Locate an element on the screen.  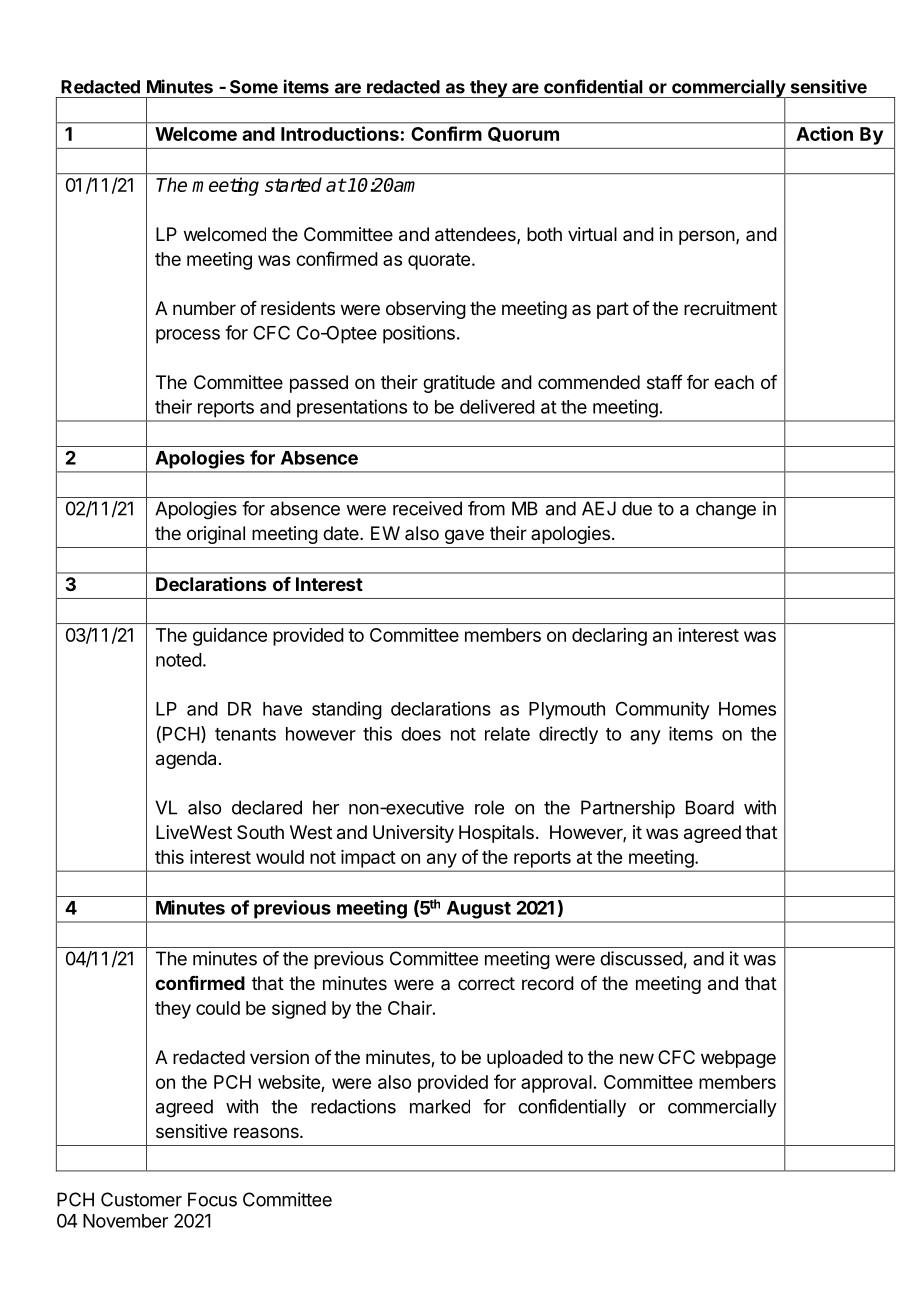
could is located at coordinates (218, 1008).
